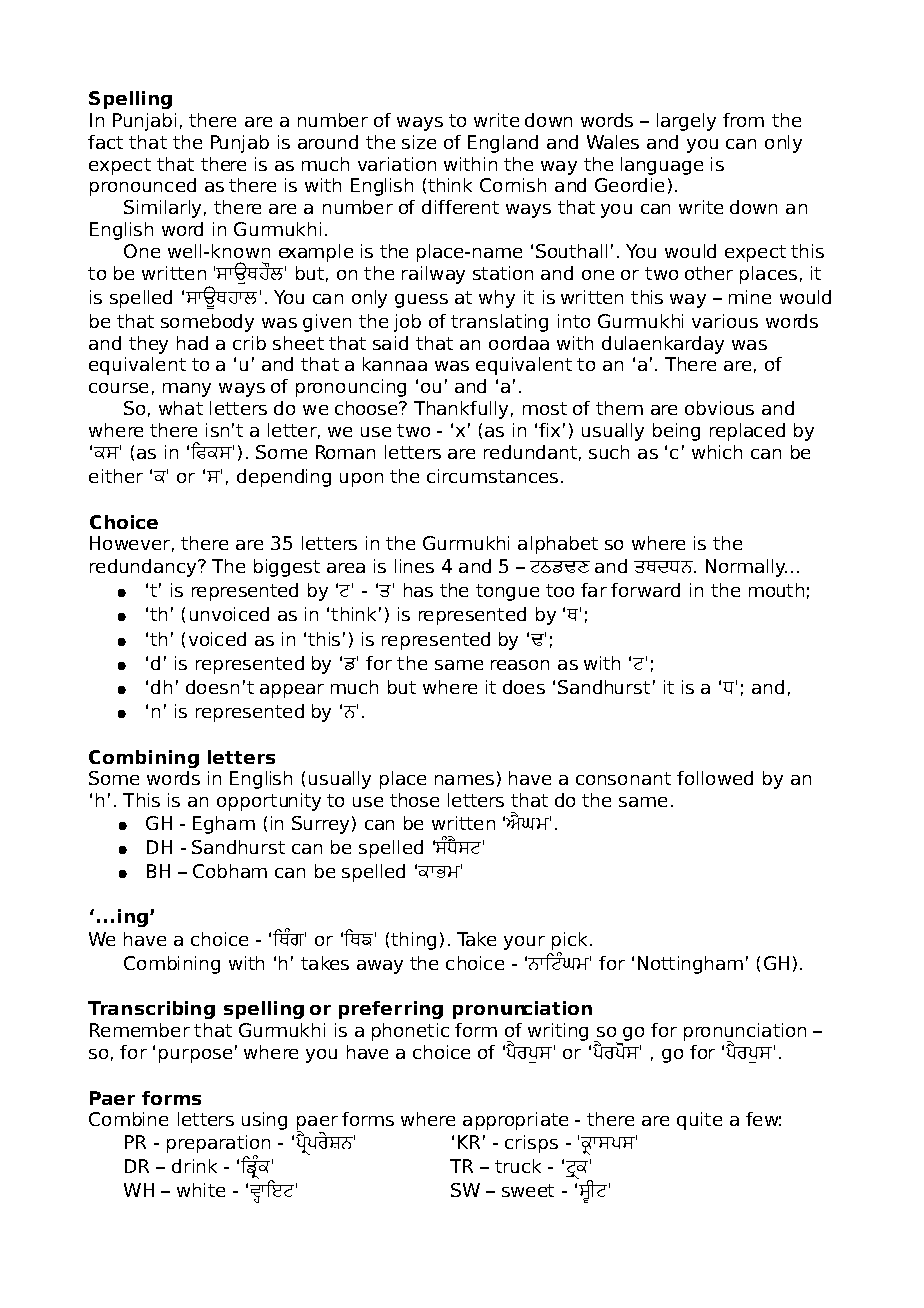 This image has width=924, height=1308. I want to click on what, so click(181, 408).
